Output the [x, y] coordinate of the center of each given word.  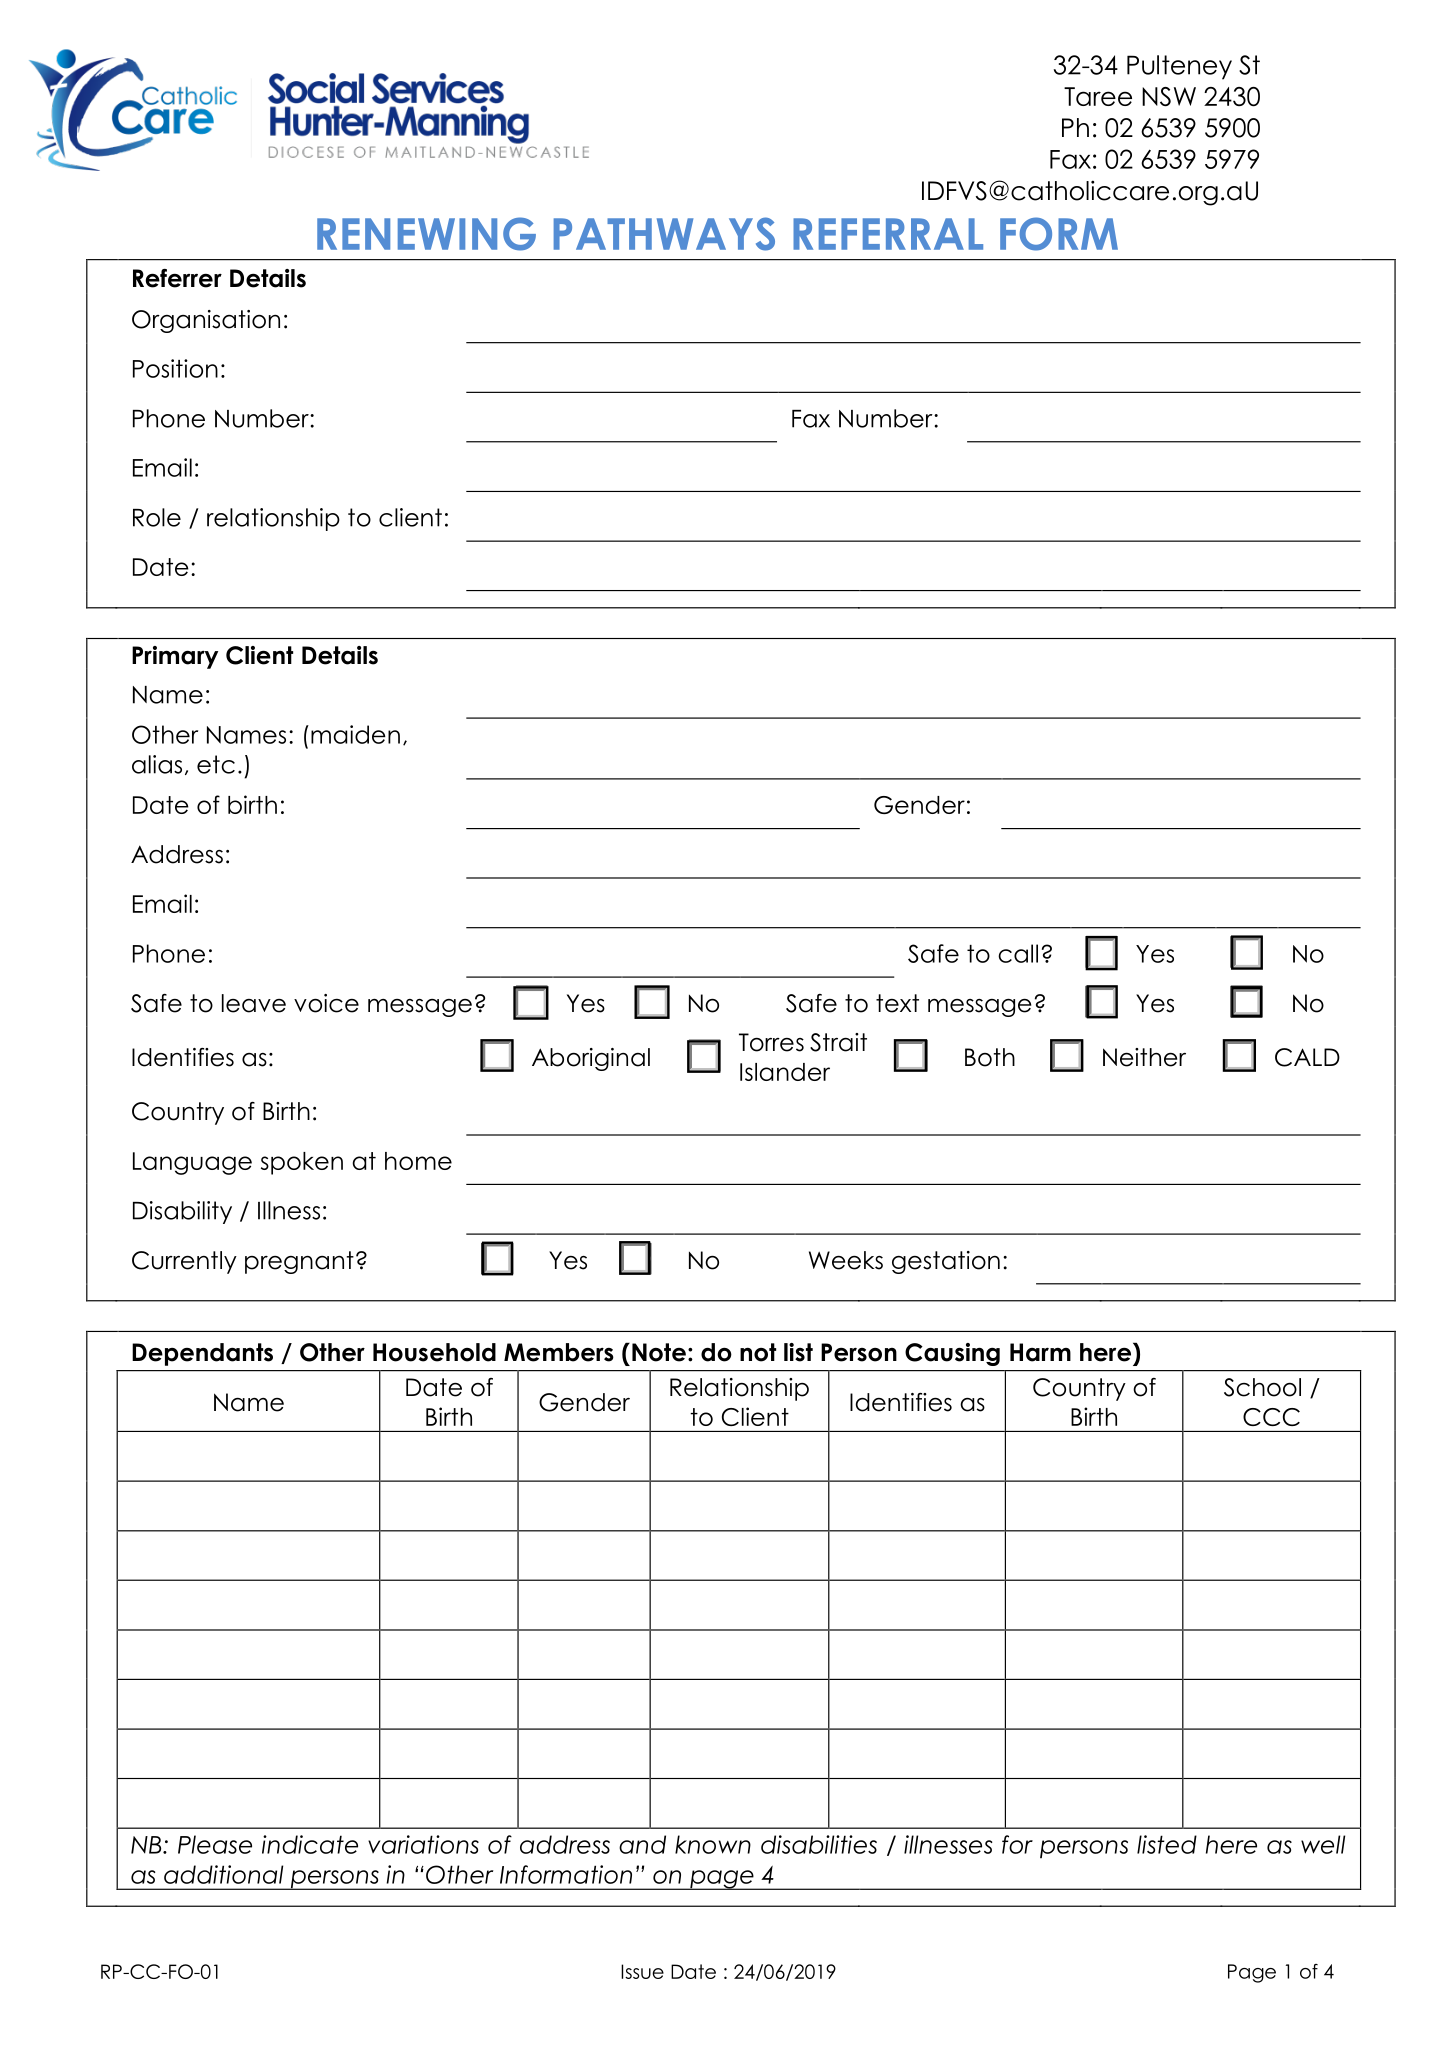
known [713, 1844]
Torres [771, 1042]
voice [326, 1003]
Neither [1144, 1057]
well [1323, 1844]
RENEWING [426, 234]
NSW [1169, 97]
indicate [310, 1844]
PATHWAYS [664, 234]
